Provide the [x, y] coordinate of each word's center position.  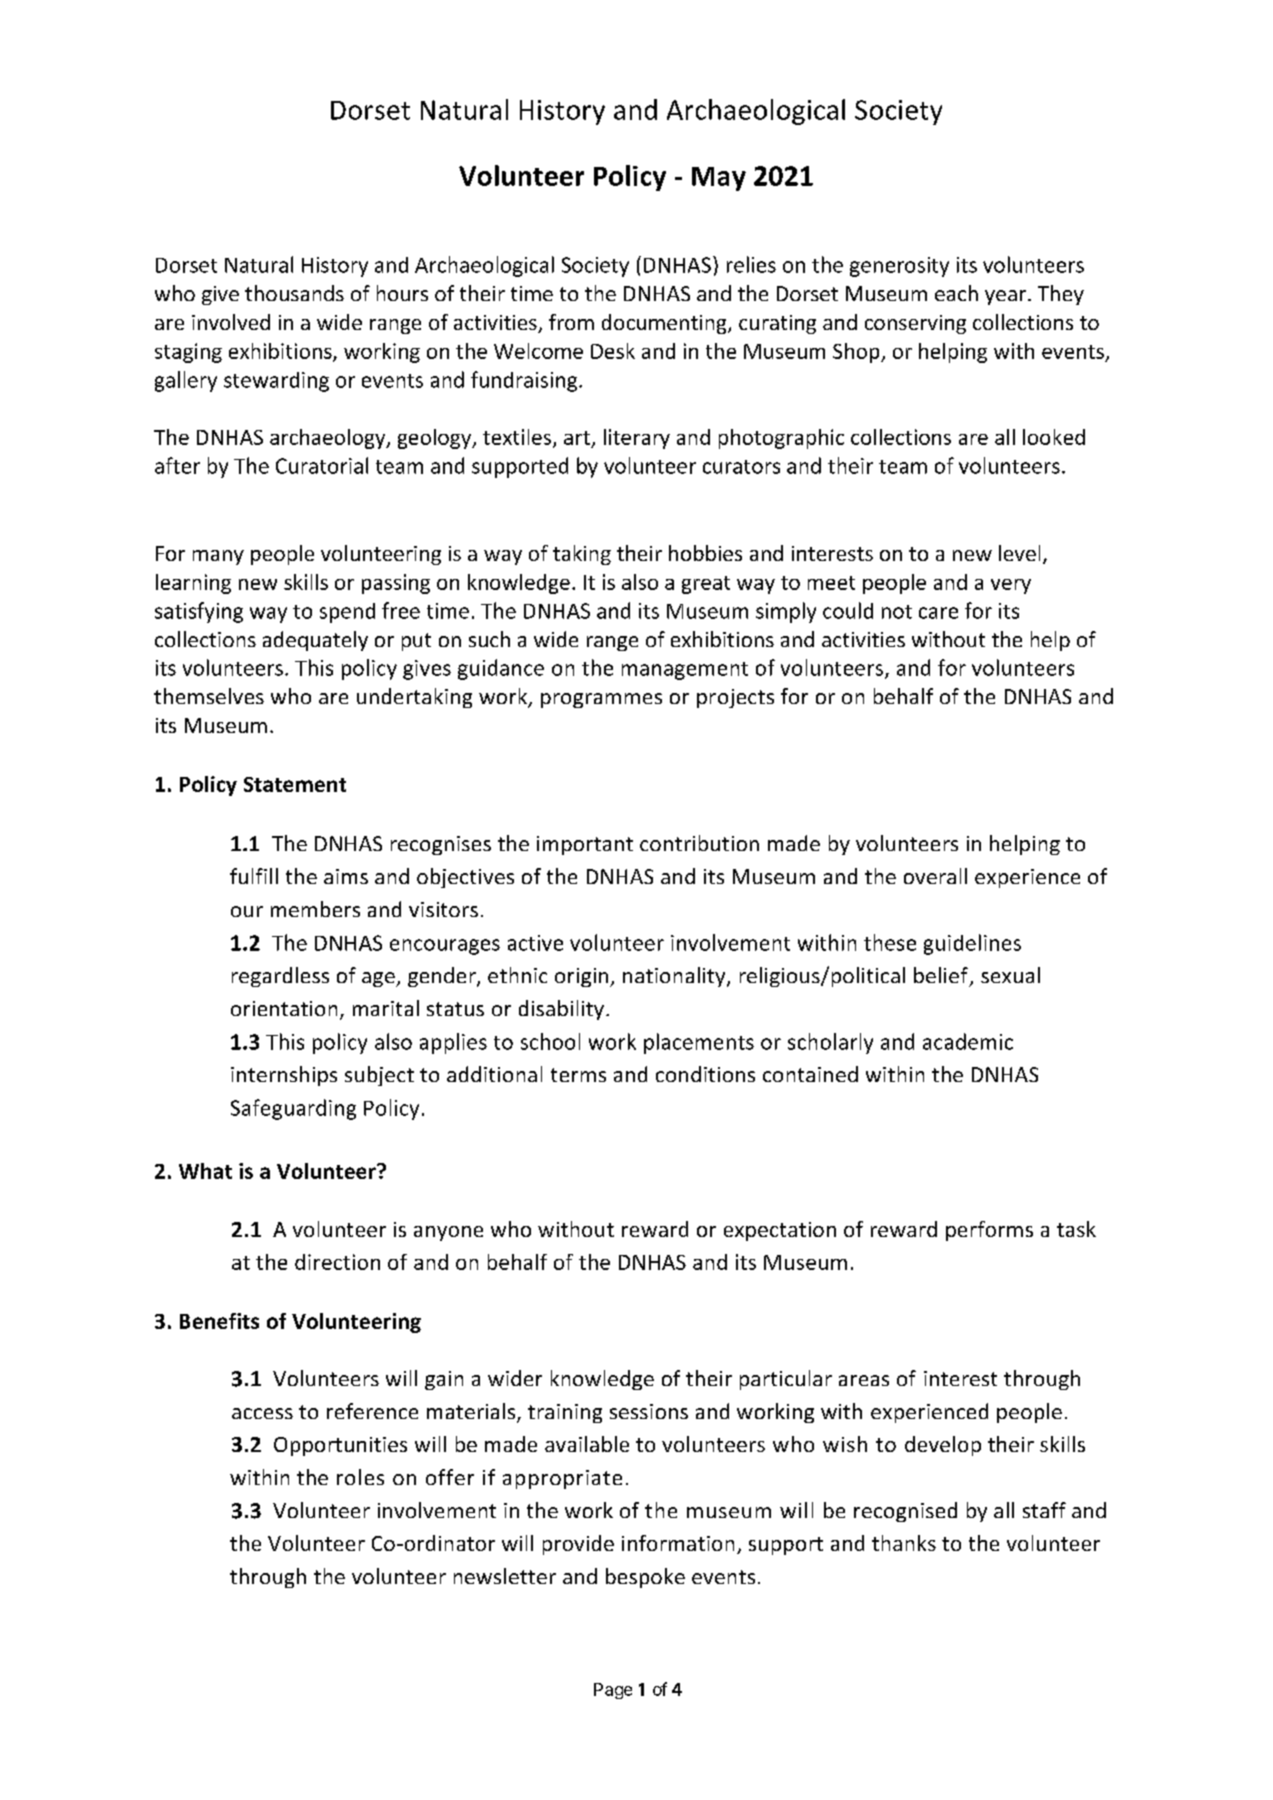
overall [935, 876]
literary [637, 439]
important [585, 845]
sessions [649, 1411]
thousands [294, 293]
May [719, 179]
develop [943, 1446]
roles [360, 1477]
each [956, 293]
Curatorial [322, 465]
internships [284, 1076]
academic [968, 1041]
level [1019, 553]
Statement [295, 784]
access [262, 1413]
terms [578, 1075]
